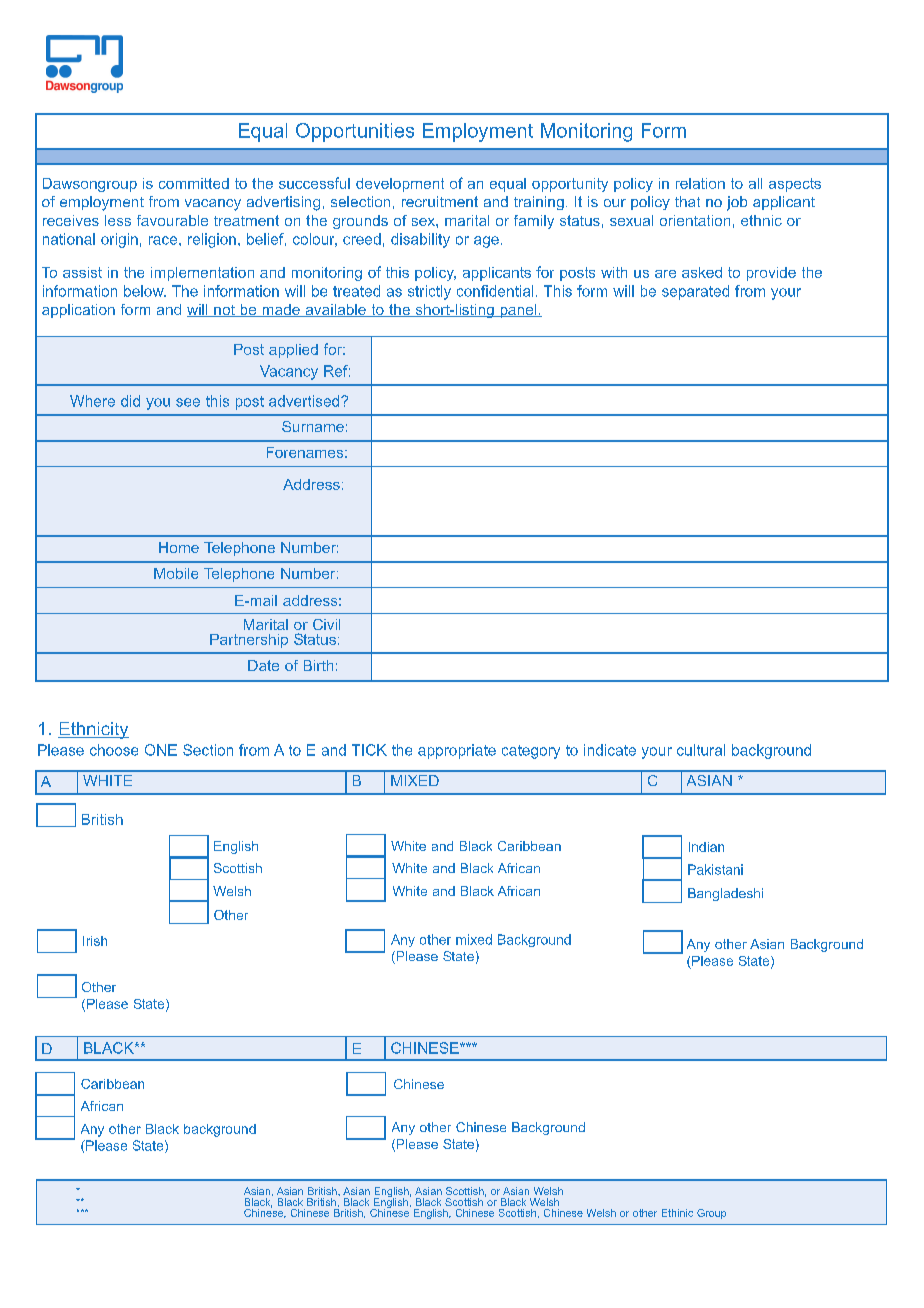  I want to click on Surname, so click(313, 426).
